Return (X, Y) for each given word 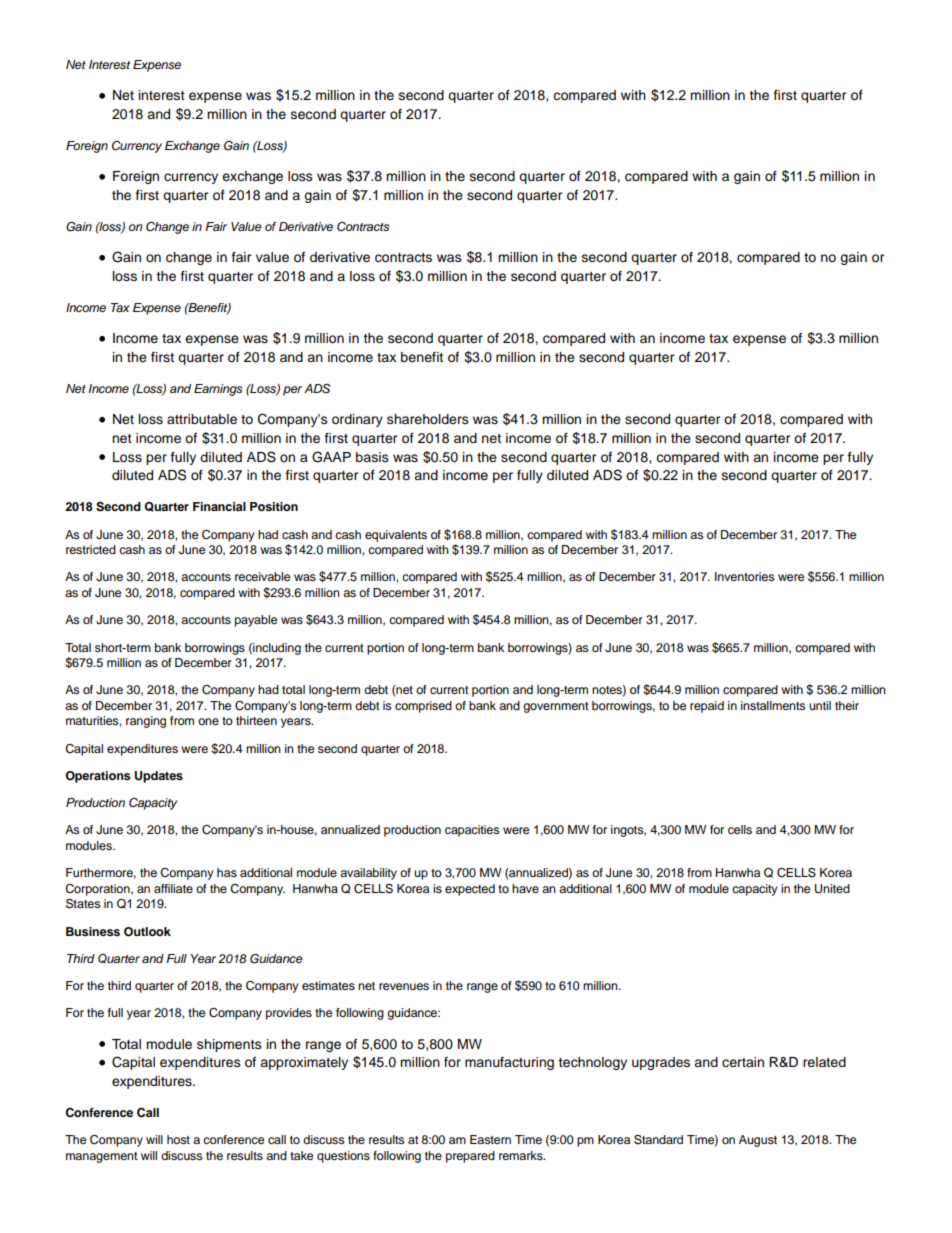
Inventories (744, 576)
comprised (423, 707)
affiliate (173, 888)
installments (773, 705)
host (178, 1139)
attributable (202, 419)
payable (256, 621)
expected (470, 890)
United (832, 889)
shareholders (428, 419)
